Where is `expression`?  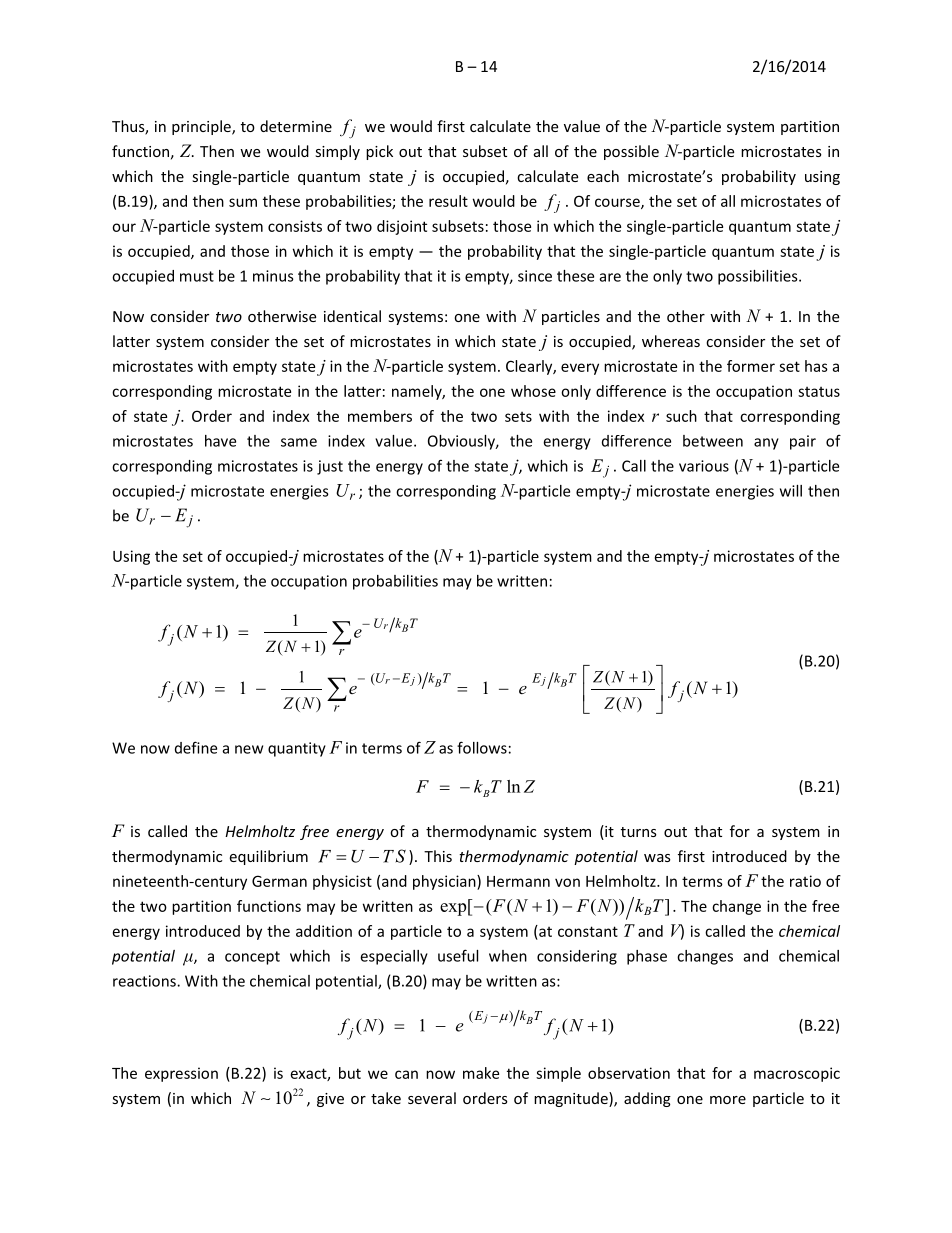
expression is located at coordinates (181, 1074).
